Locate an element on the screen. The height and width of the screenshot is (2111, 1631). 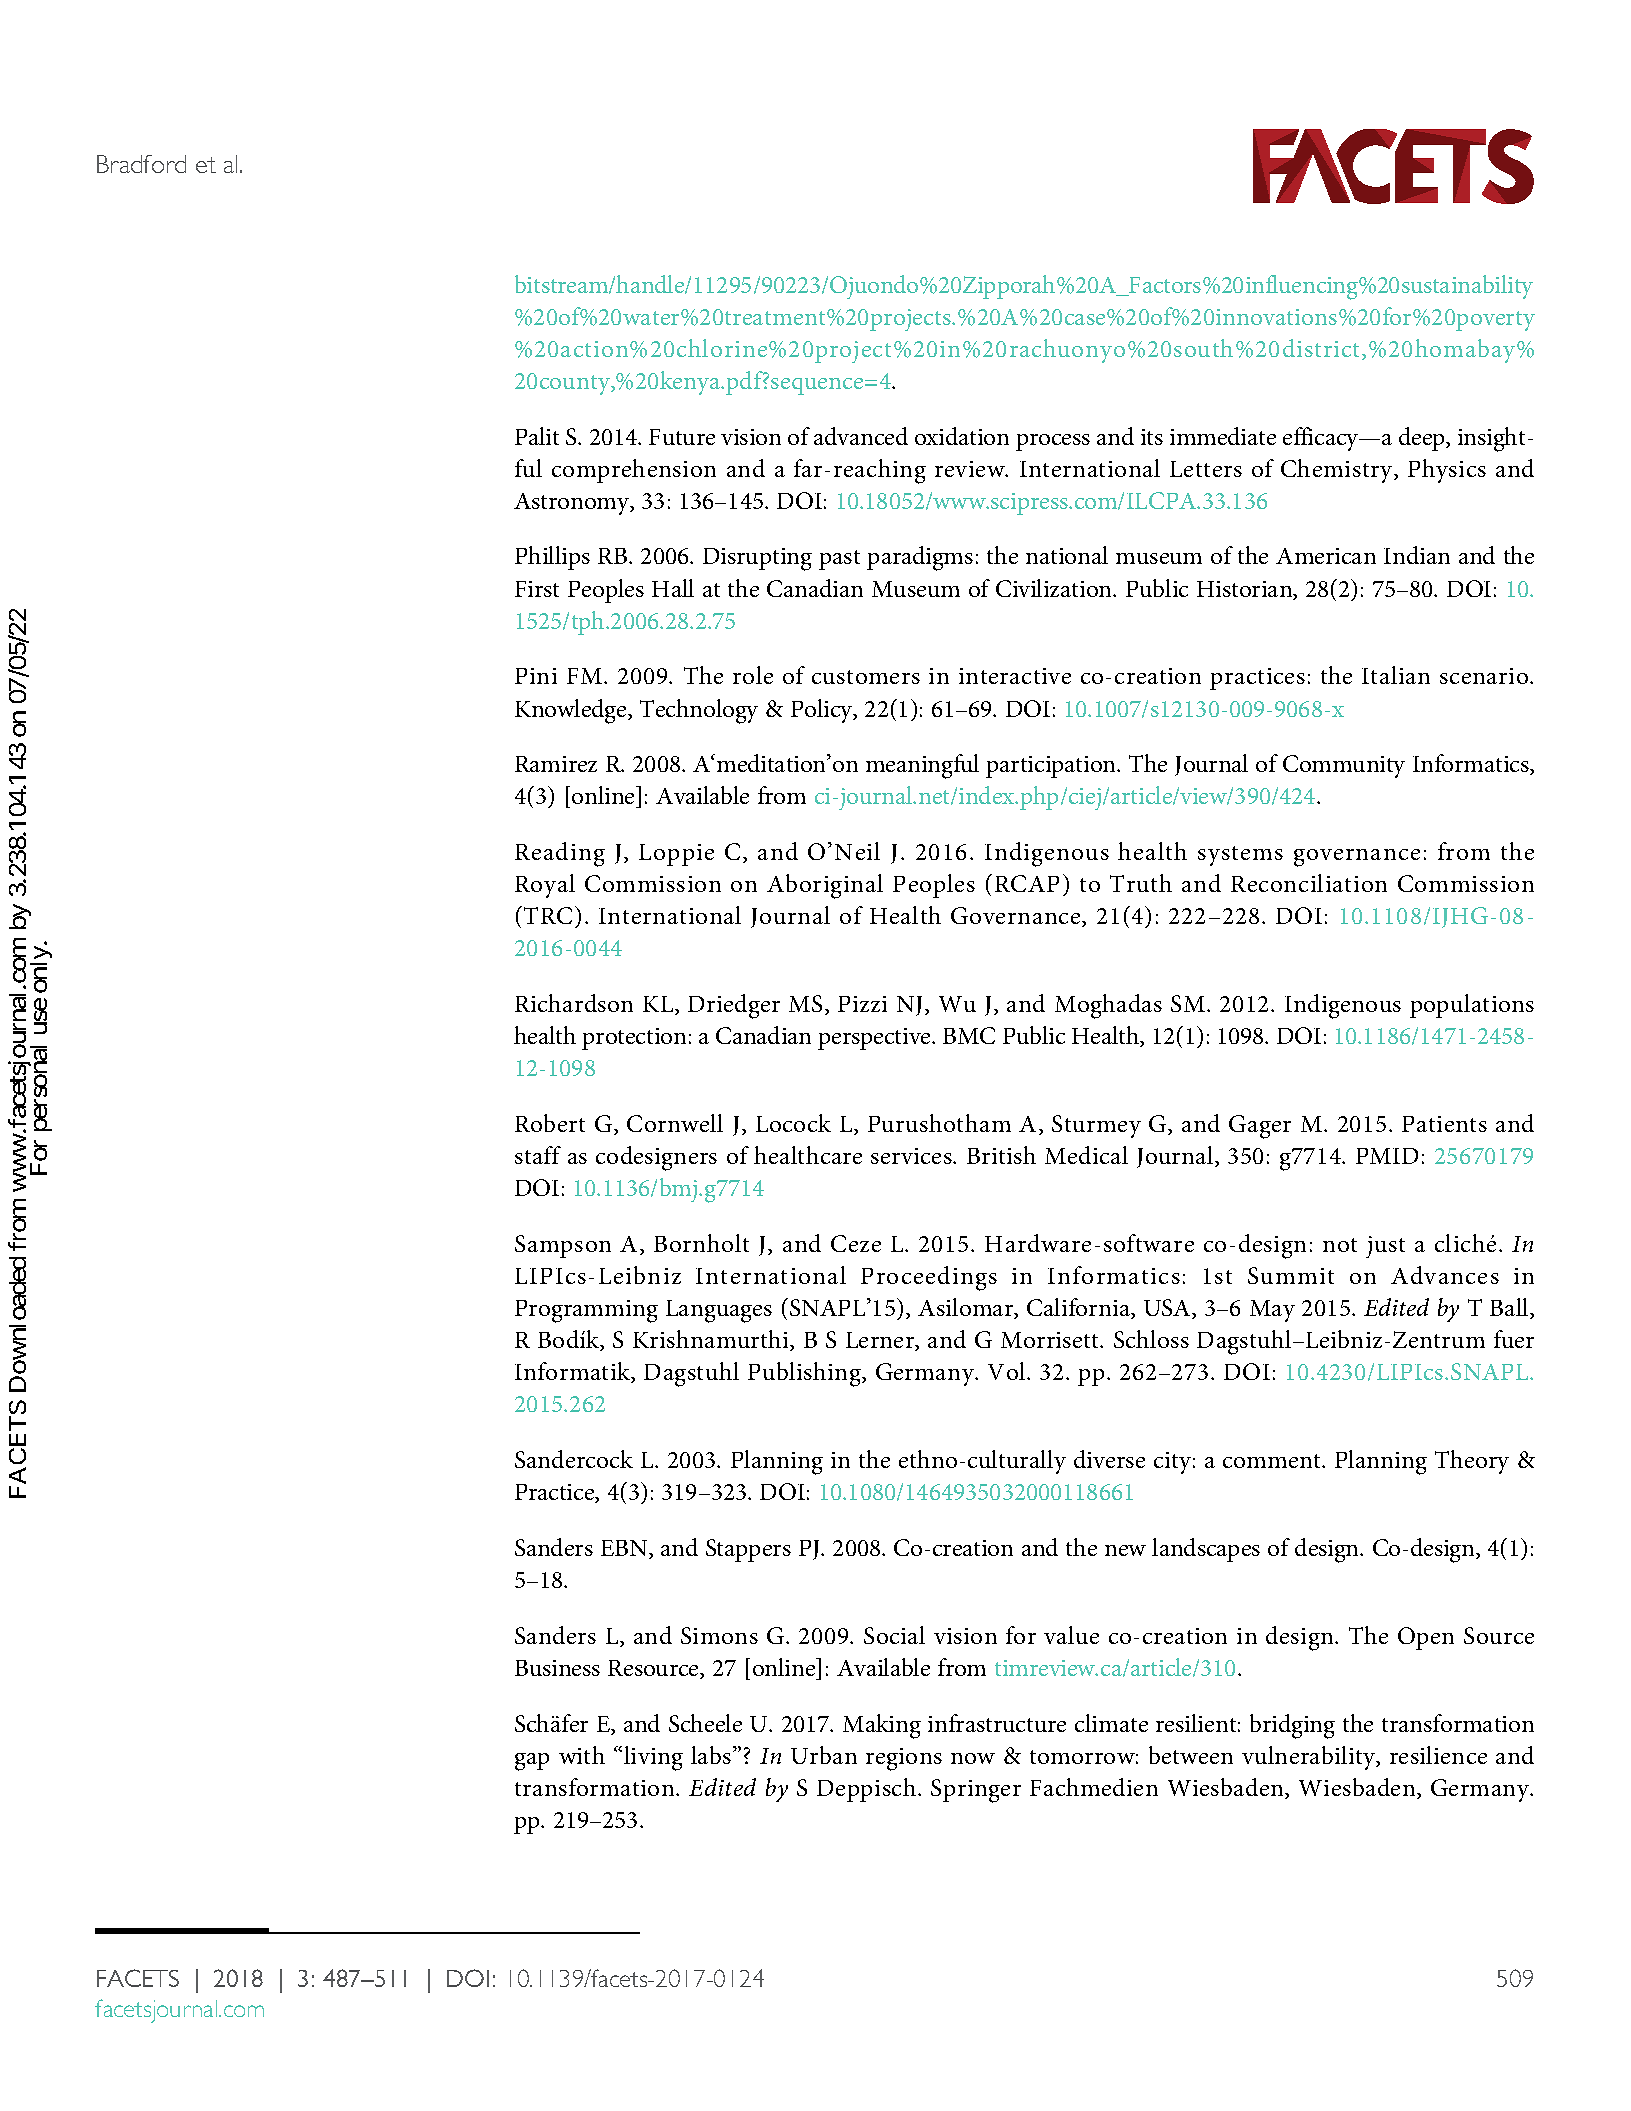
American is located at coordinates (1326, 556).
